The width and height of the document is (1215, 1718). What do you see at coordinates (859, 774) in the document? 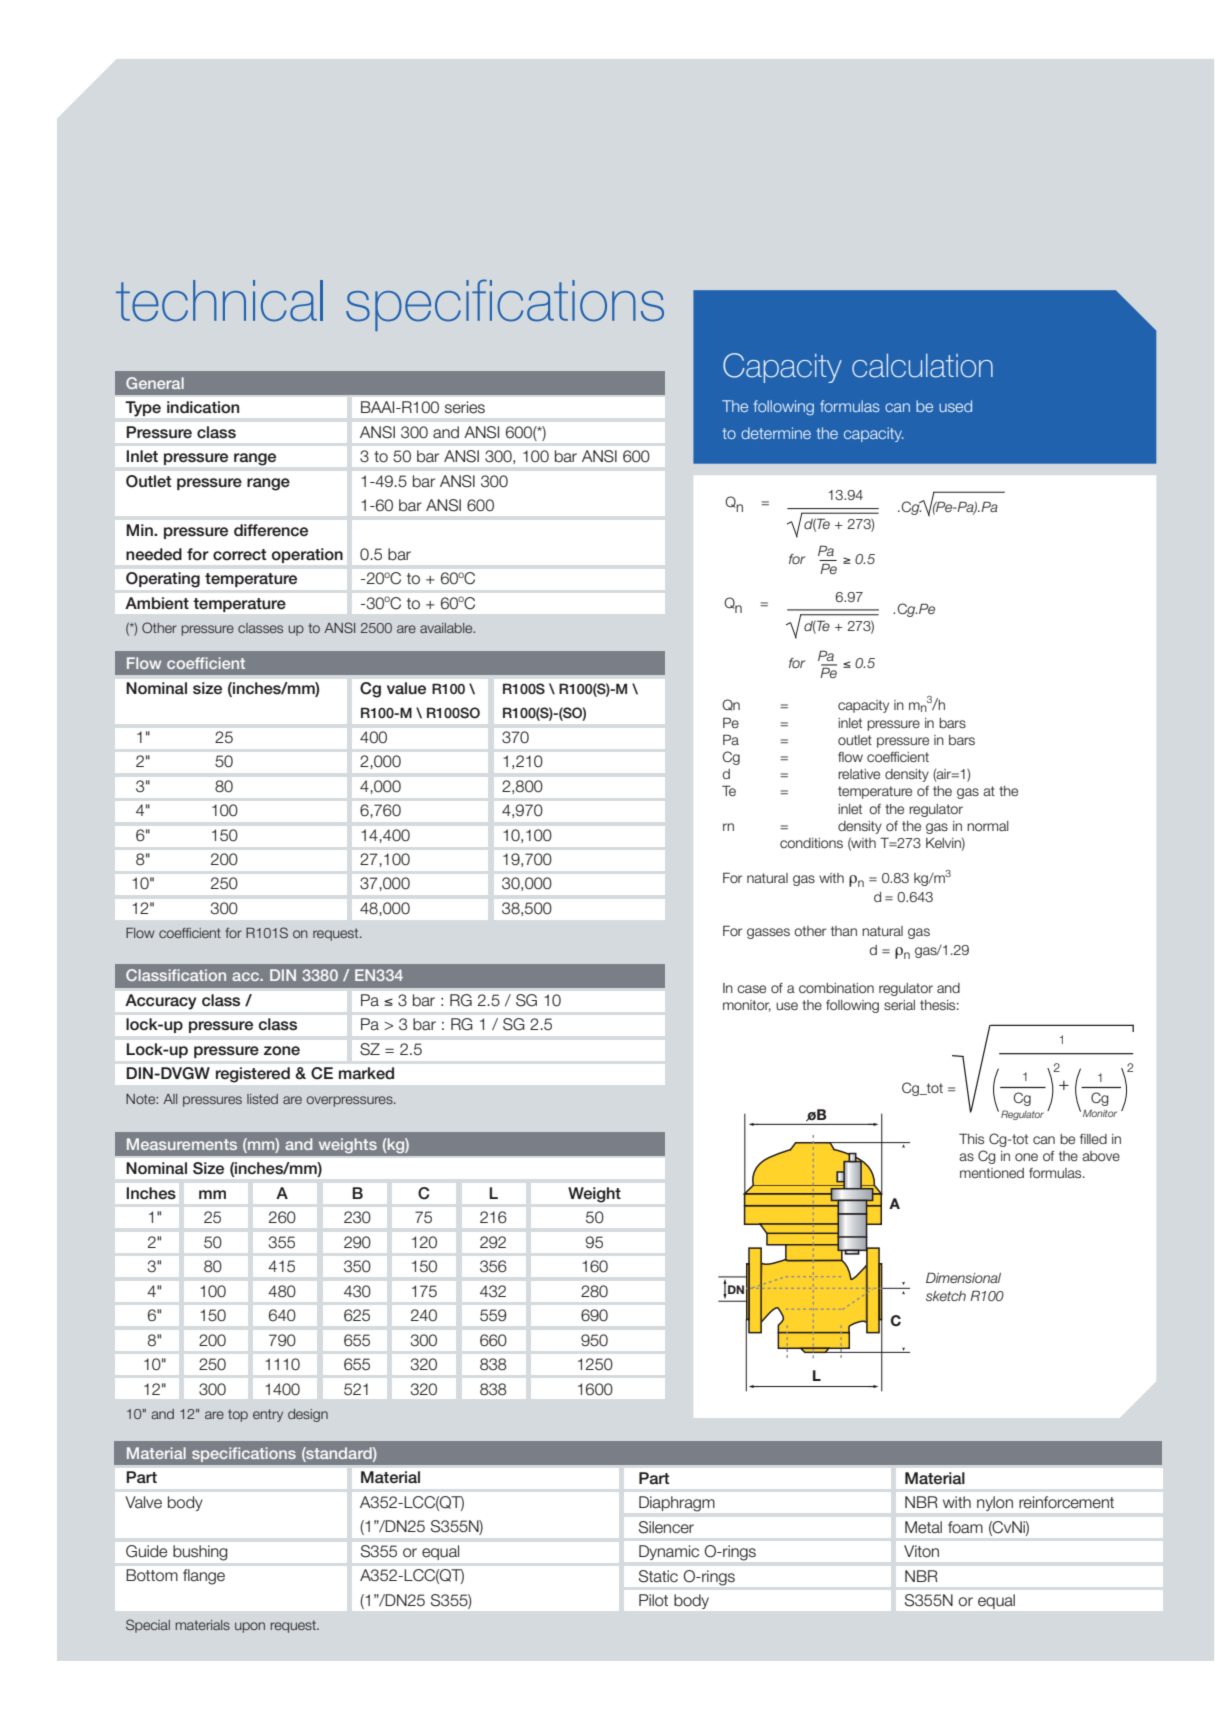
I see `relative` at bounding box center [859, 774].
